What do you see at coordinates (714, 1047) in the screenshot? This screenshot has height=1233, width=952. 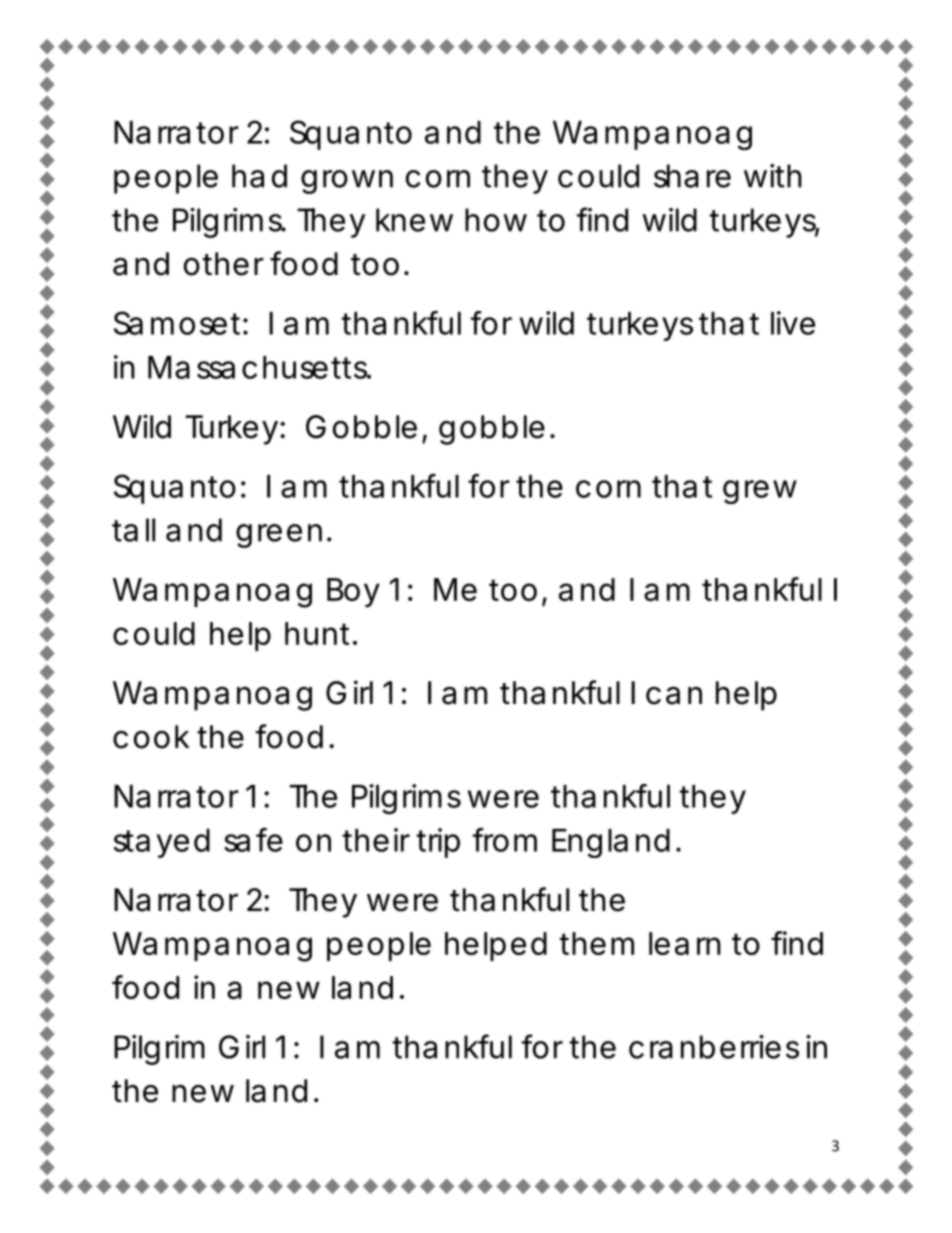 I see `cranberries` at bounding box center [714, 1047].
